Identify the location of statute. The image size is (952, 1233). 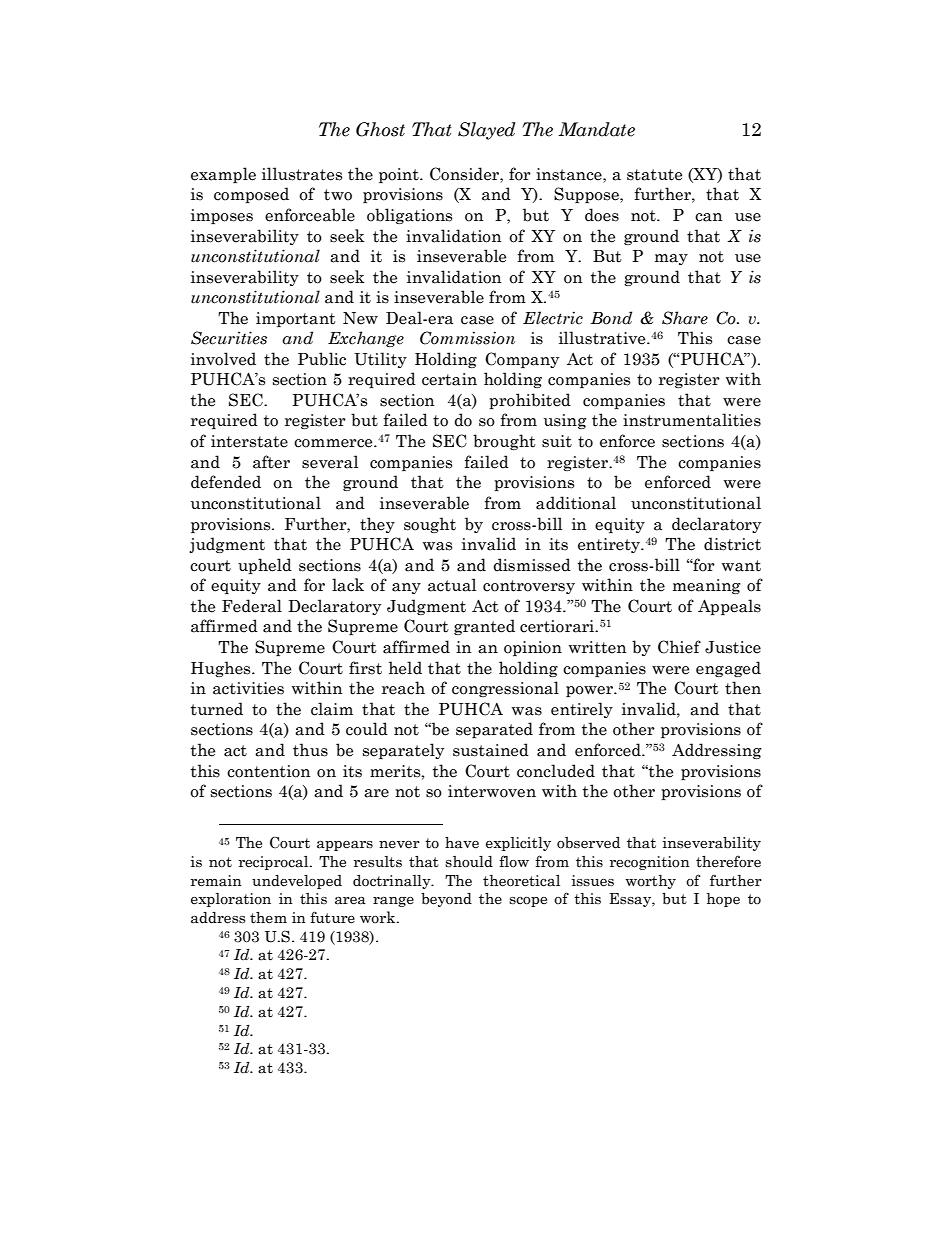
(654, 175).
